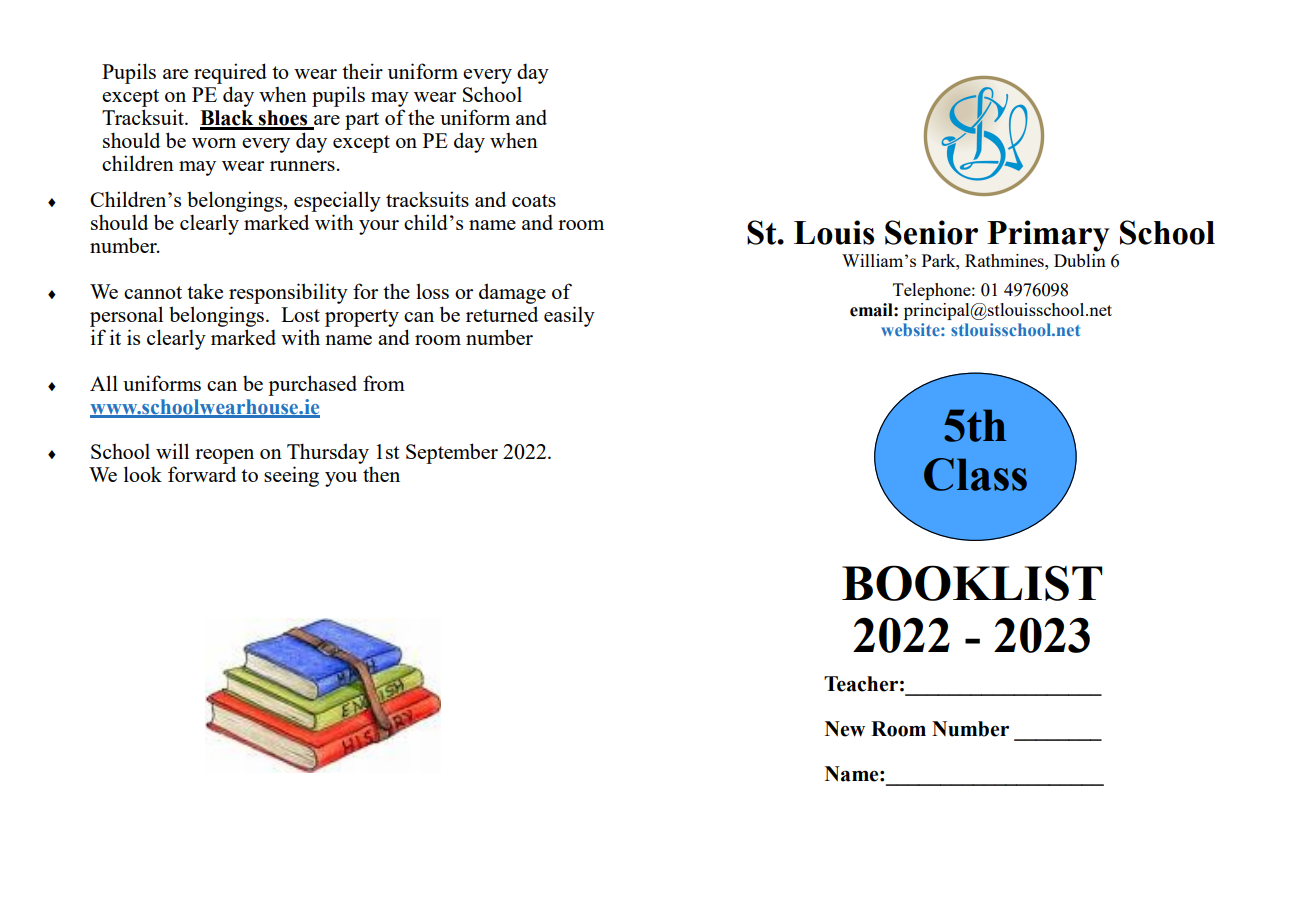 This screenshot has height=924, width=1308. I want to click on Dublin, so click(1080, 259).
